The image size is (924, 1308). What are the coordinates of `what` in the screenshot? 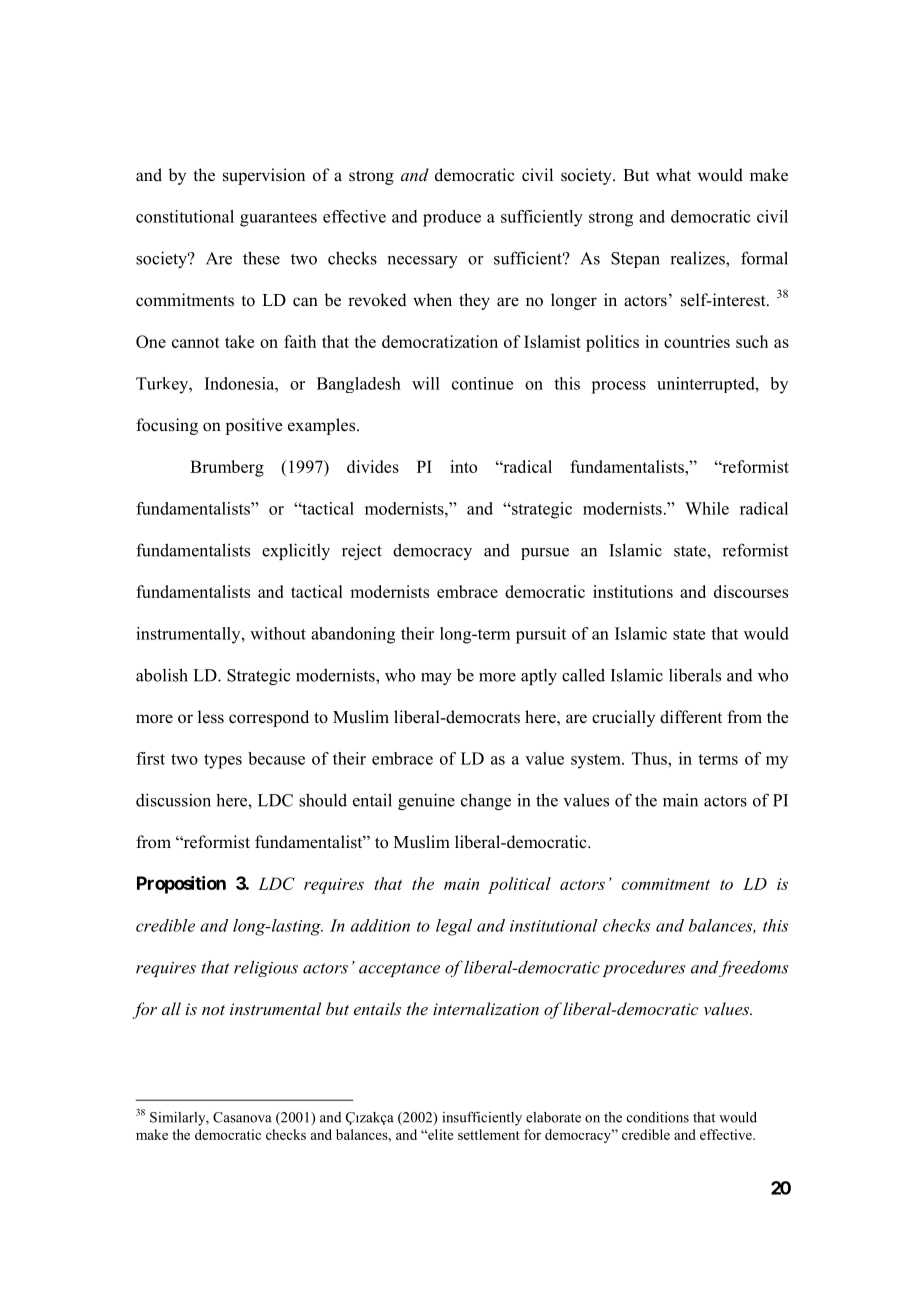 It's located at (673, 174).
